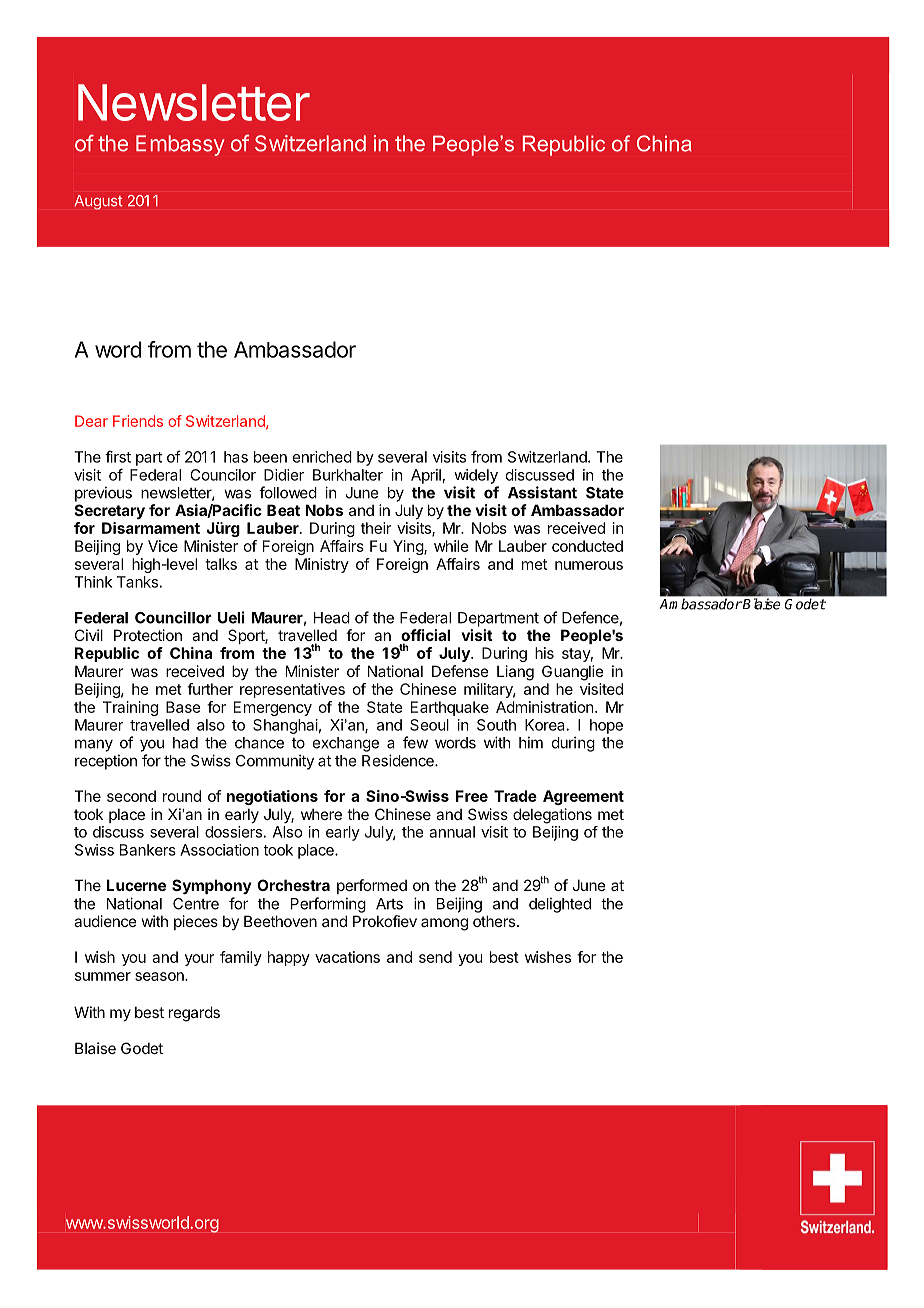 This screenshot has height=1308, width=924. I want to click on Assistant, so click(542, 492).
